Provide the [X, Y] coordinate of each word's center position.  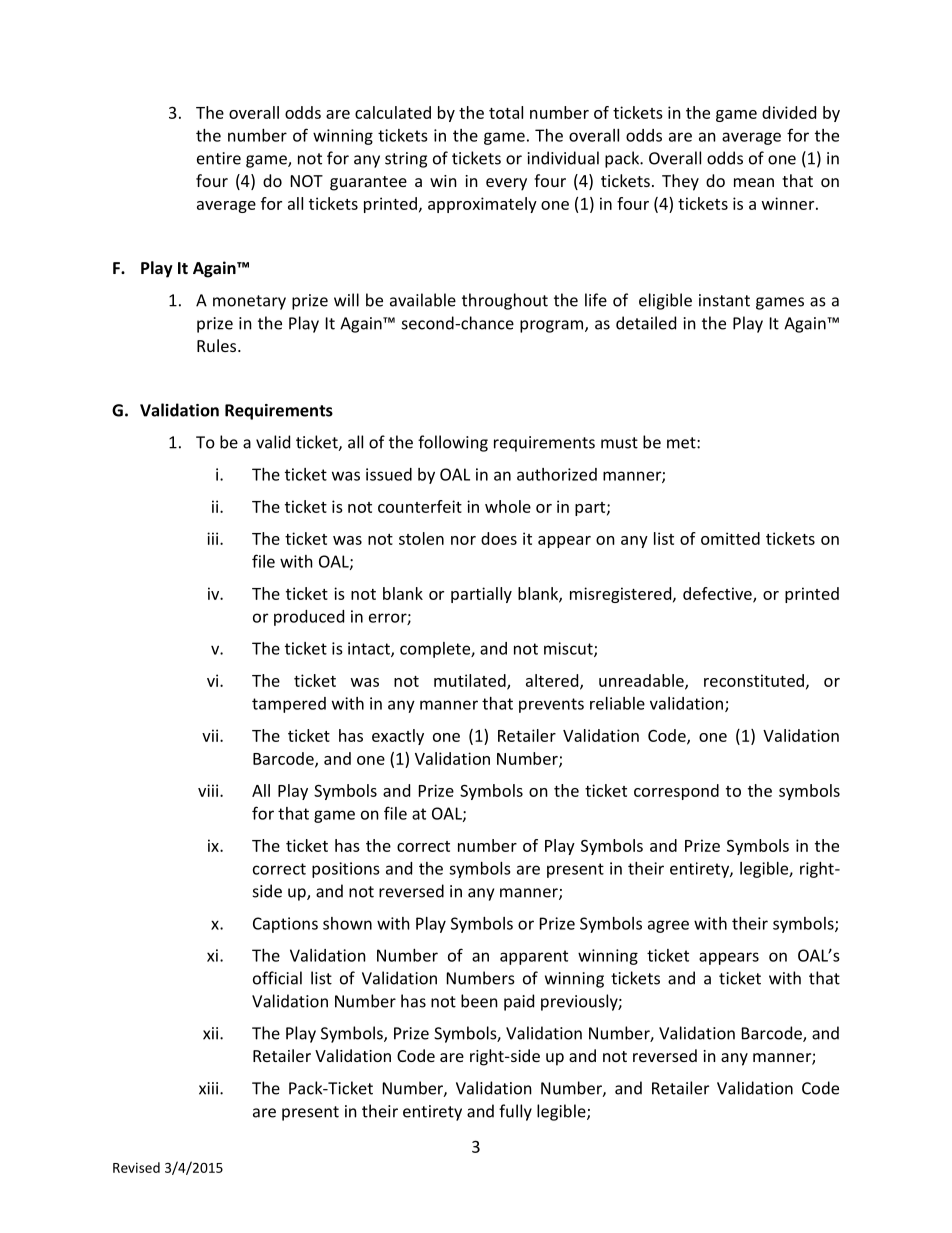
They [680, 182]
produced [309, 618]
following [453, 443]
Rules [218, 345]
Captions [285, 925]
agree [668, 926]
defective [718, 594]
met [682, 443]
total [506, 112]
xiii [210, 1088]
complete [436, 650]
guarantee [368, 183]
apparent [534, 957]
